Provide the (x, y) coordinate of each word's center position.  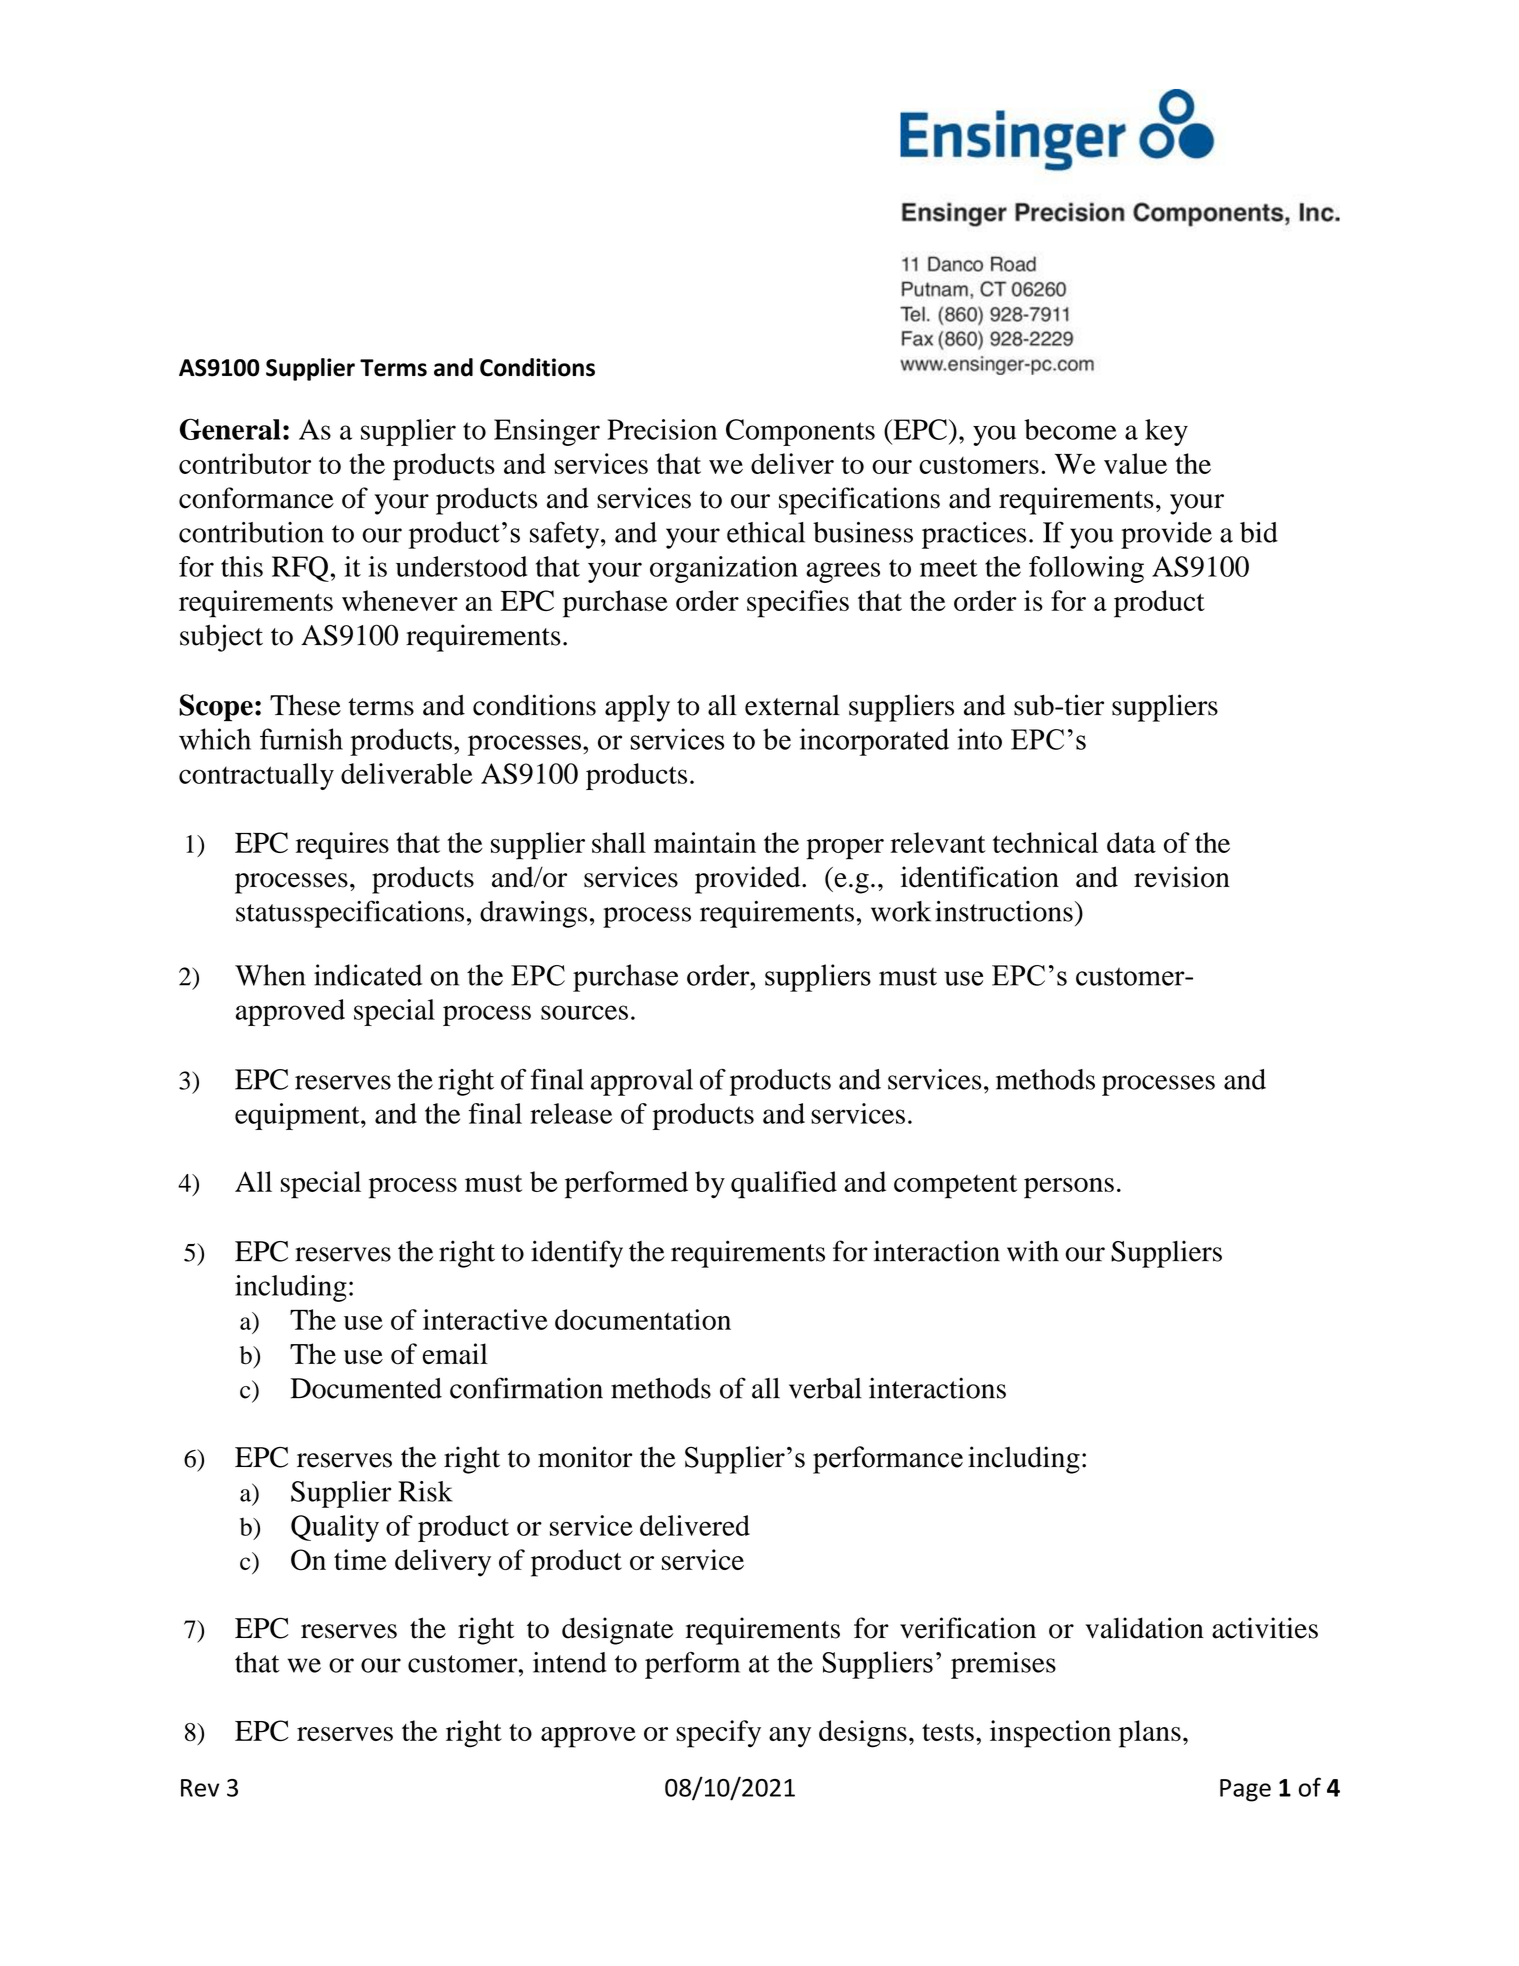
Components (800, 432)
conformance (256, 498)
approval (642, 1082)
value (1135, 463)
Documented (366, 1388)
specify (718, 1734)
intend (570, 1662)
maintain (705, 842)
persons (1069, 1188)
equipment (298, 1116)
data (1131, 842)
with (1033, 1251)
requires (342, 846)
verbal (825, 1388)
